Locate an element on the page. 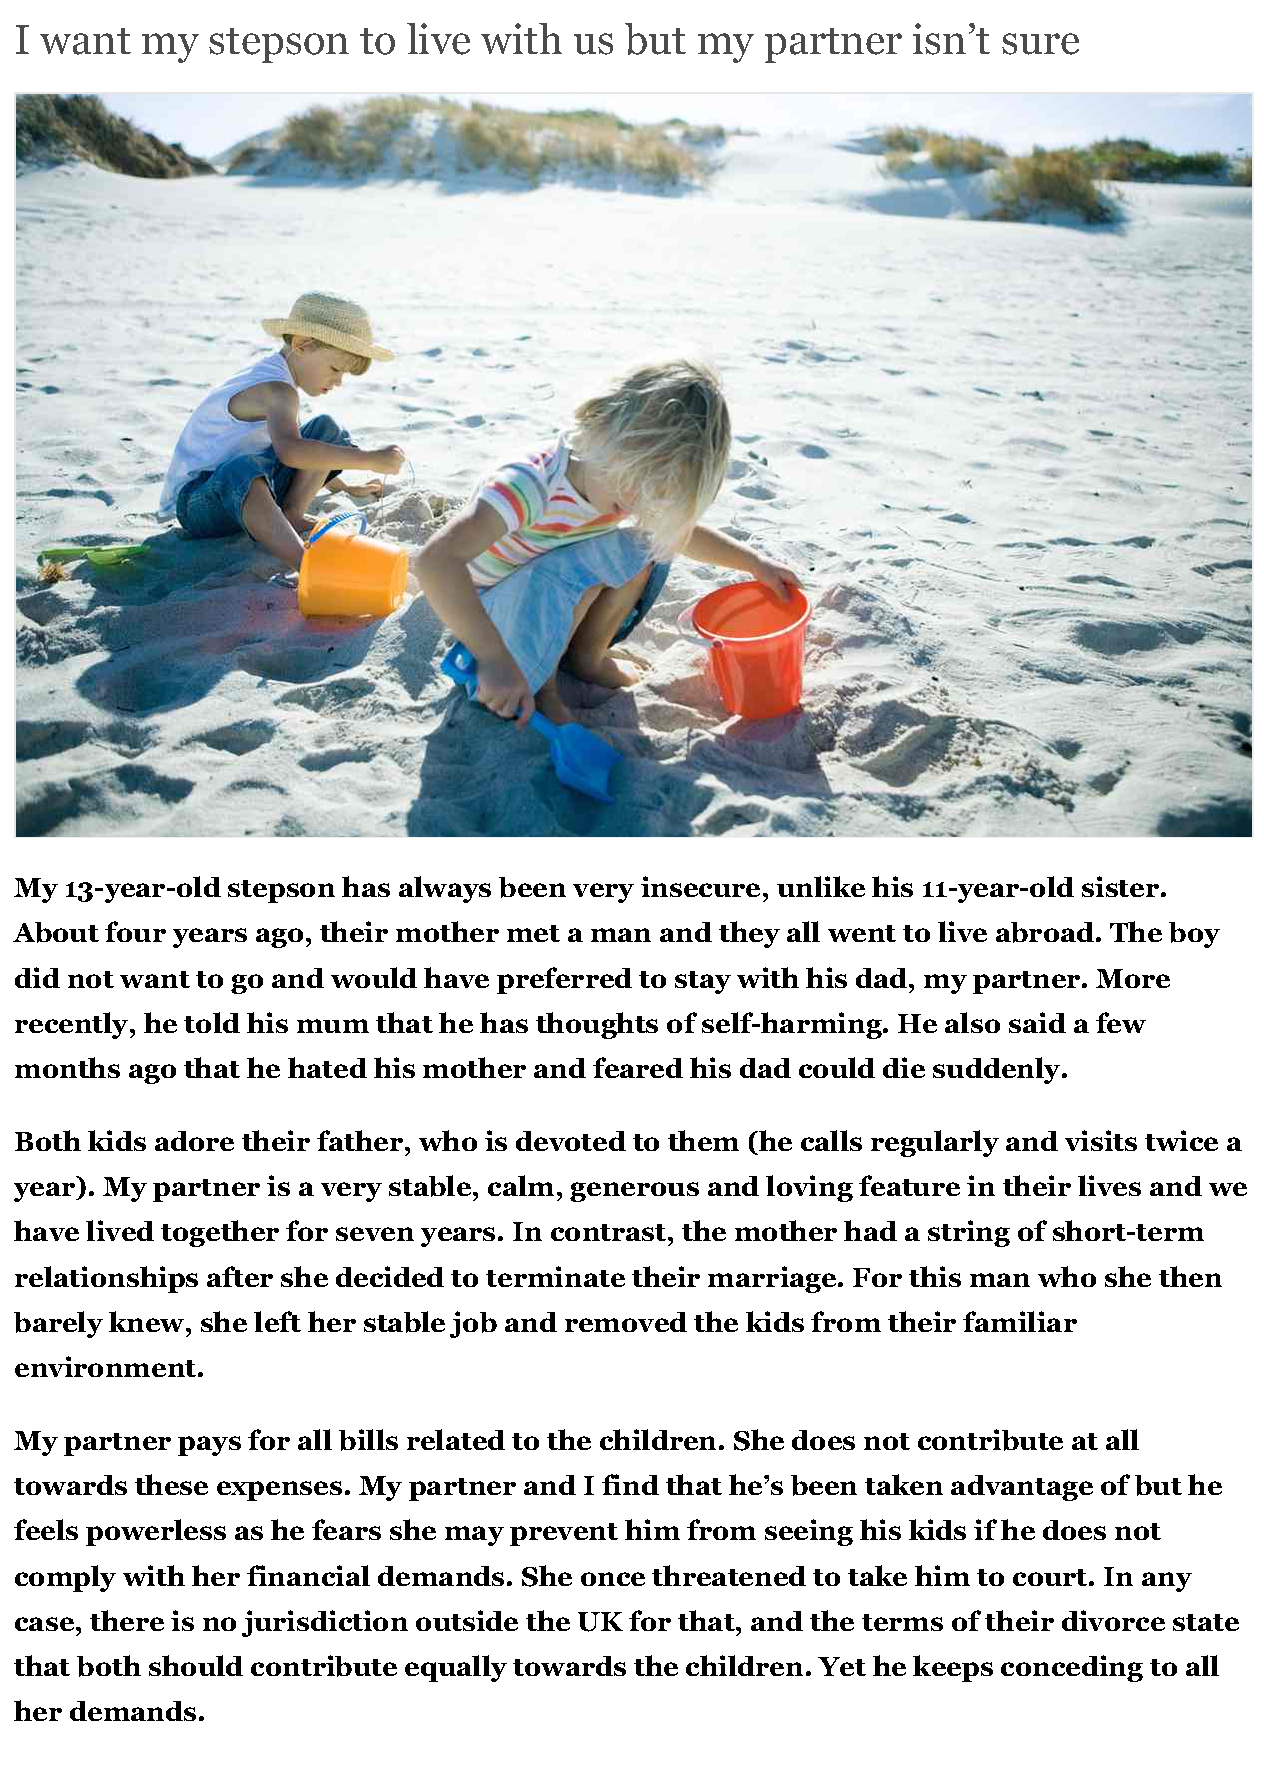 Image resolution: width=1264 pixels, height=1770 pixels. divorce is located at coordinates (1113, 1620).
